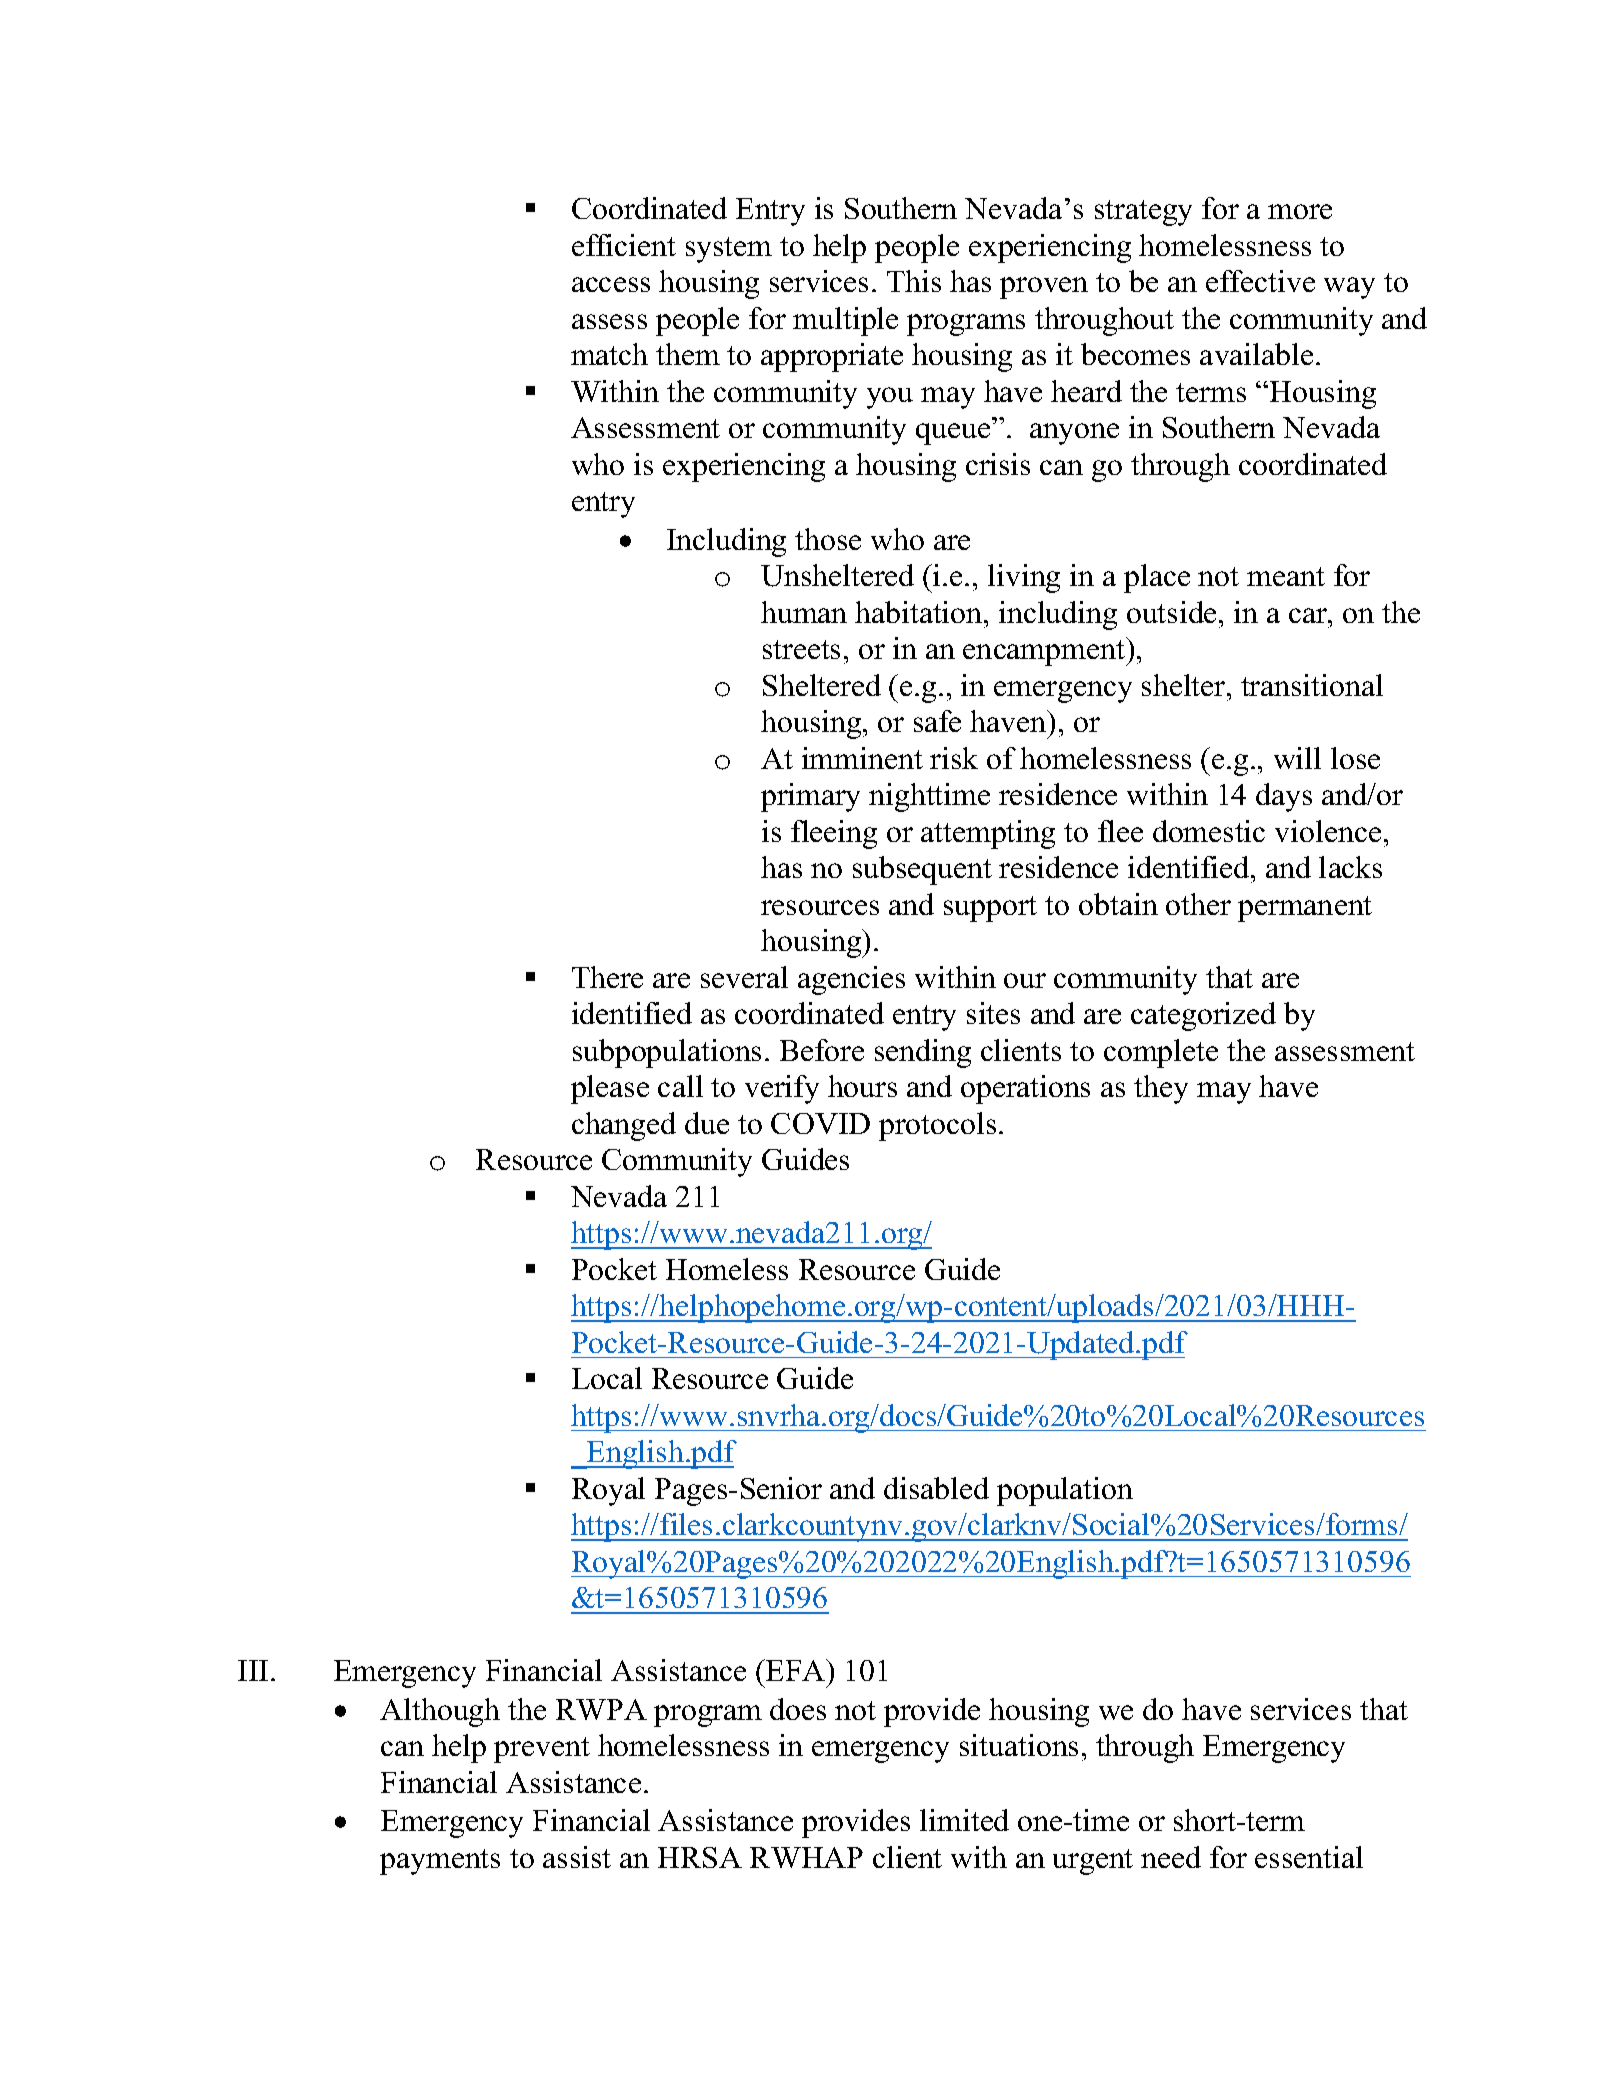 The width and height of the screenshot is (1618, 2094). I want to click on they, so click(1161, 1089).
